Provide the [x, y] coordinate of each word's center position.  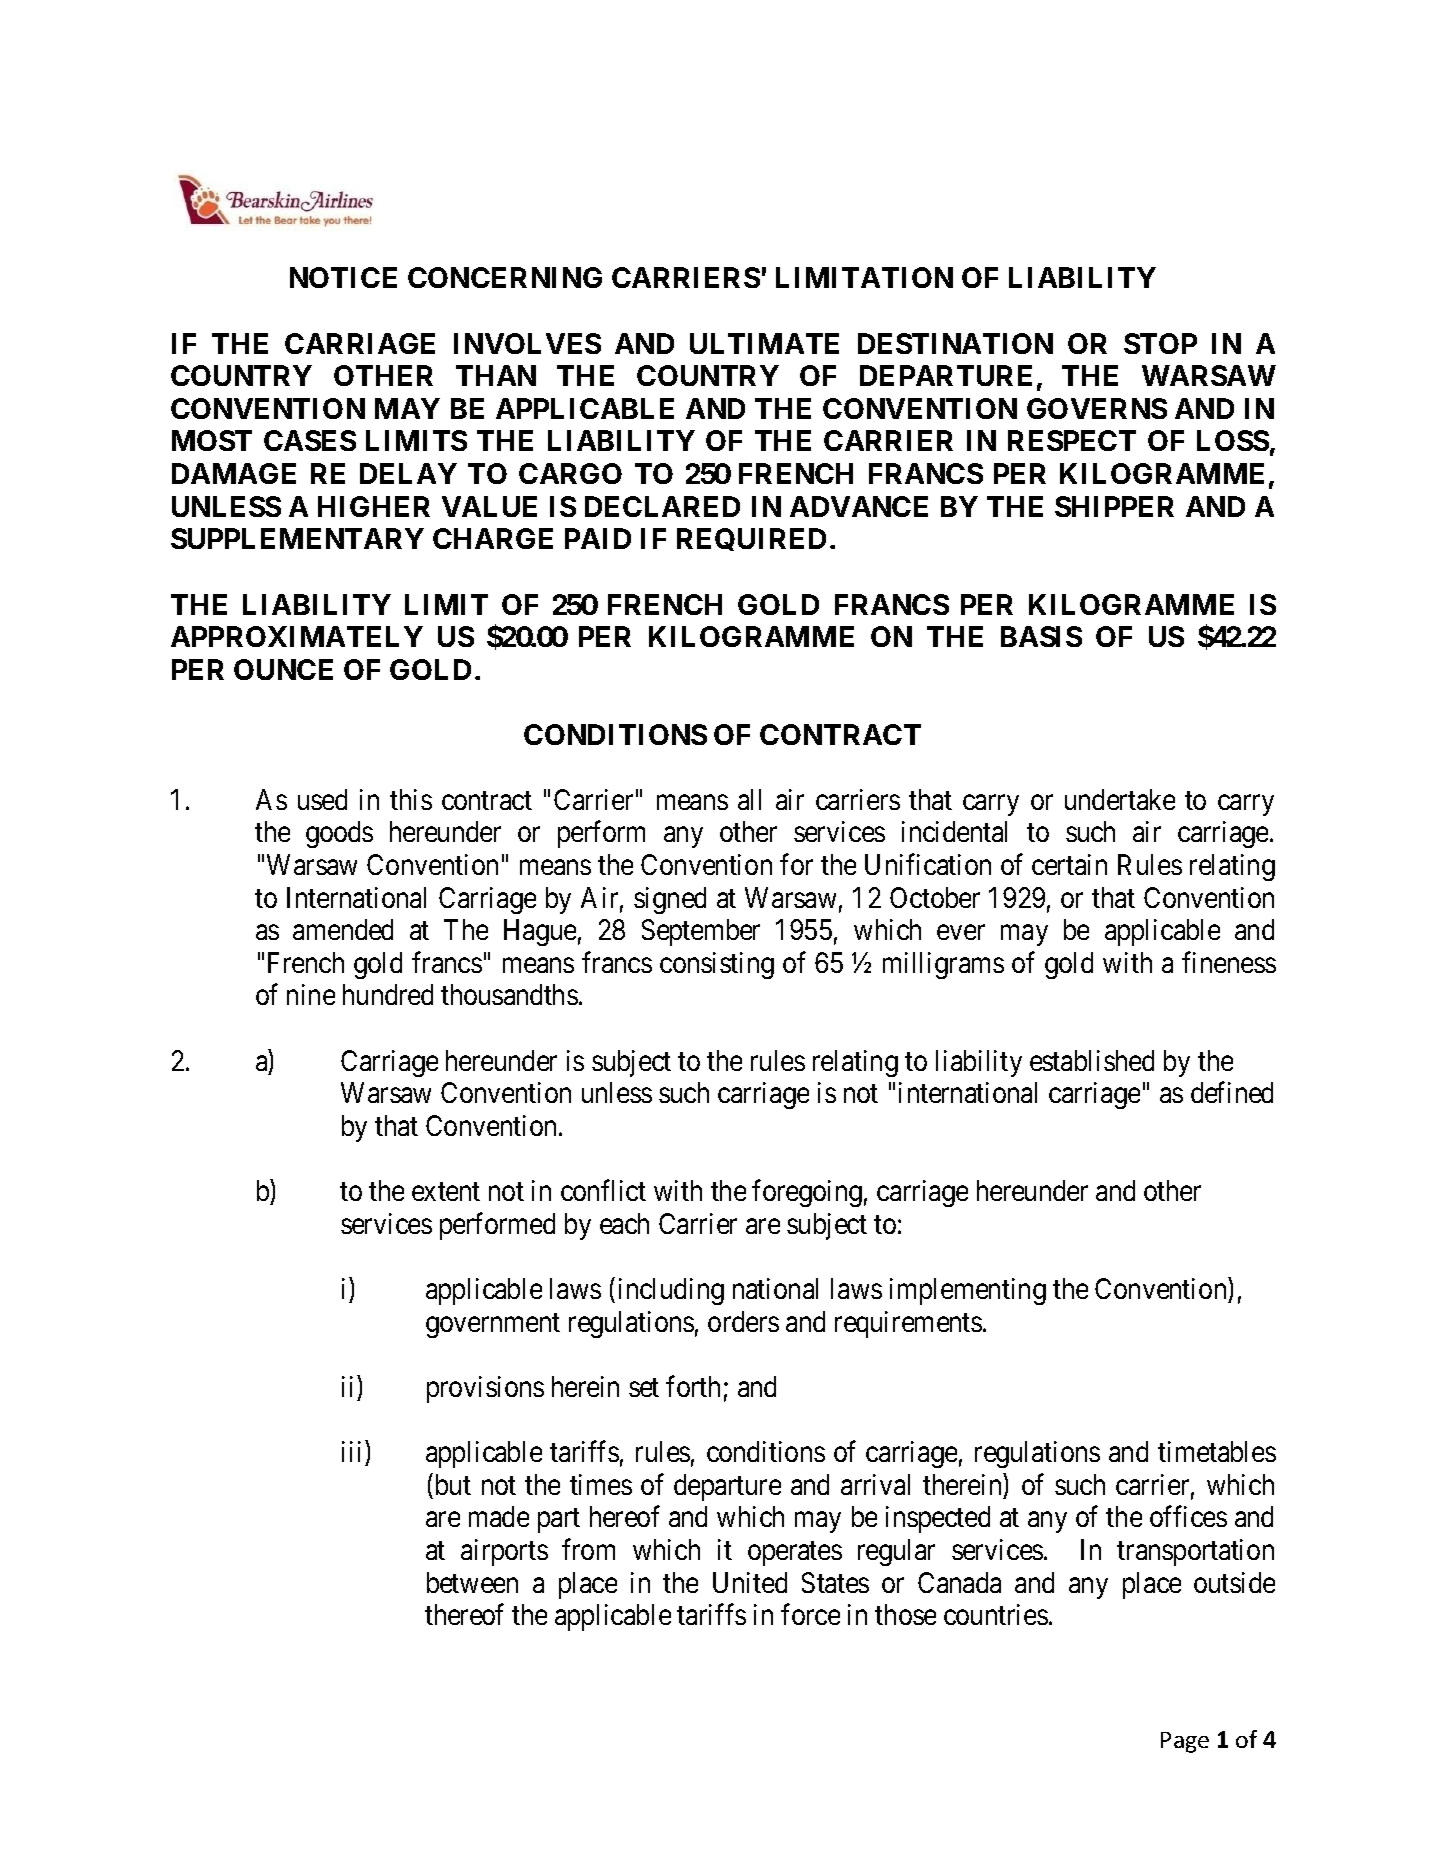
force [810, 1614]
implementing [968, 1291]
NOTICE [343, 277]
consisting [717, 965]
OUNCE [283, 669]
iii [351, 1451]
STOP [1160, 343]
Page [1185, 1742]
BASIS [1041, 636]
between [472, 1582]
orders [743, 1321]
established [1092, 1060]
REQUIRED [751, 539]
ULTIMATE [764, 343]
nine [311, 994]
